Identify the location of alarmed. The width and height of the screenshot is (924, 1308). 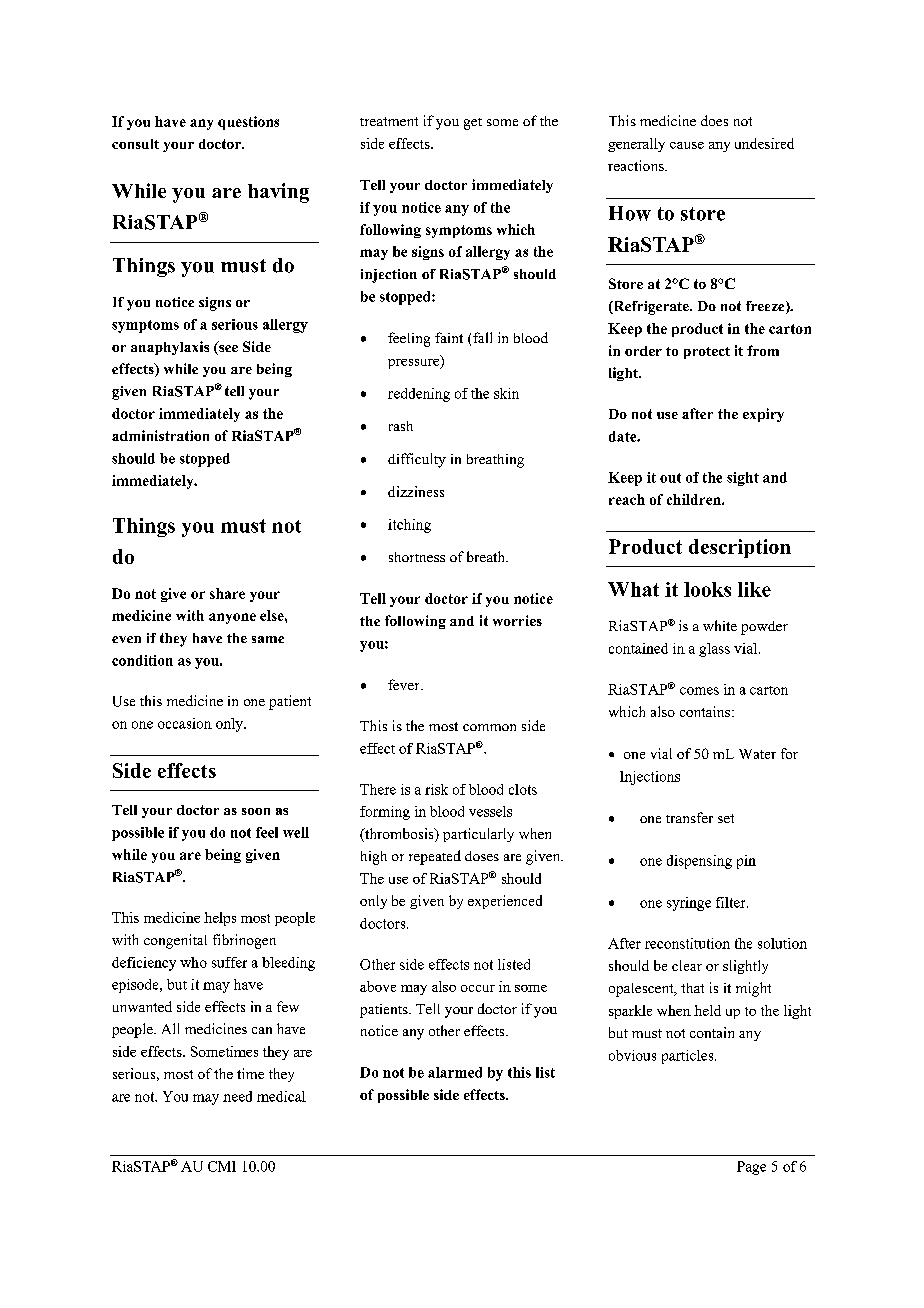
(455, 1072).
